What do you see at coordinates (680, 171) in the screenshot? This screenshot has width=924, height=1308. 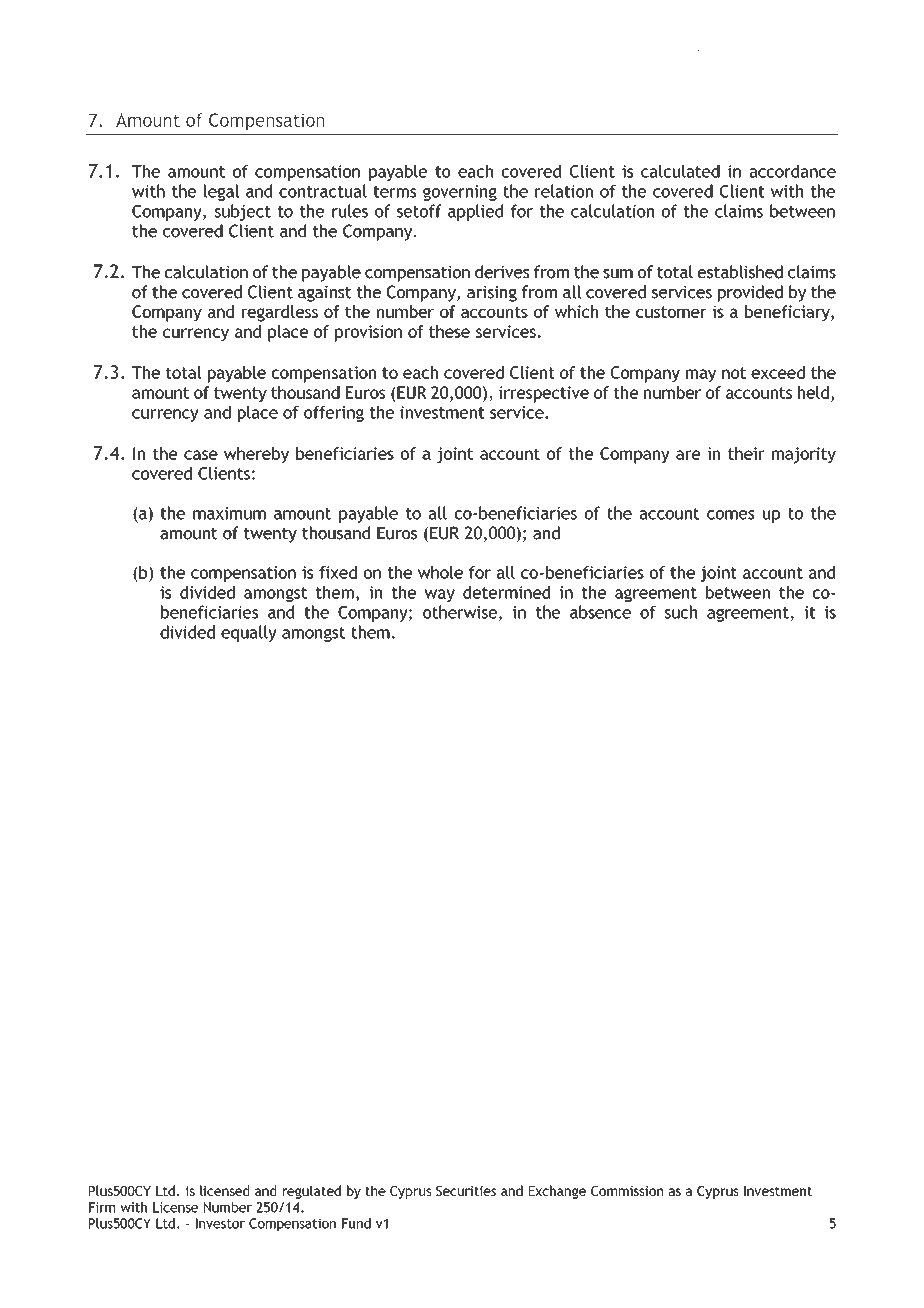 I see `calculated` at bounding box center [680, 171].
